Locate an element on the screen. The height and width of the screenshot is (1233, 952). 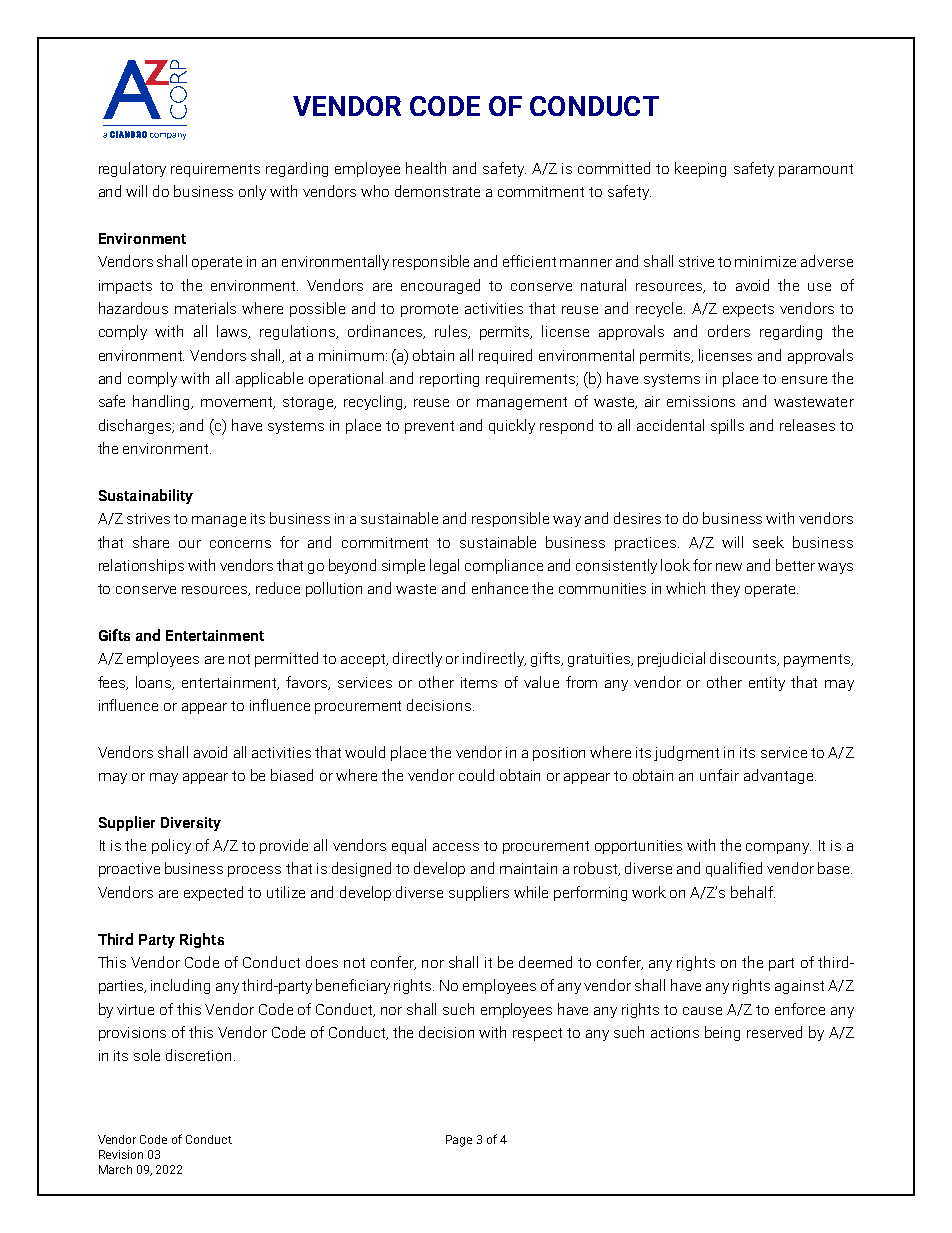
reporting is located at coordinates (449, 380).
